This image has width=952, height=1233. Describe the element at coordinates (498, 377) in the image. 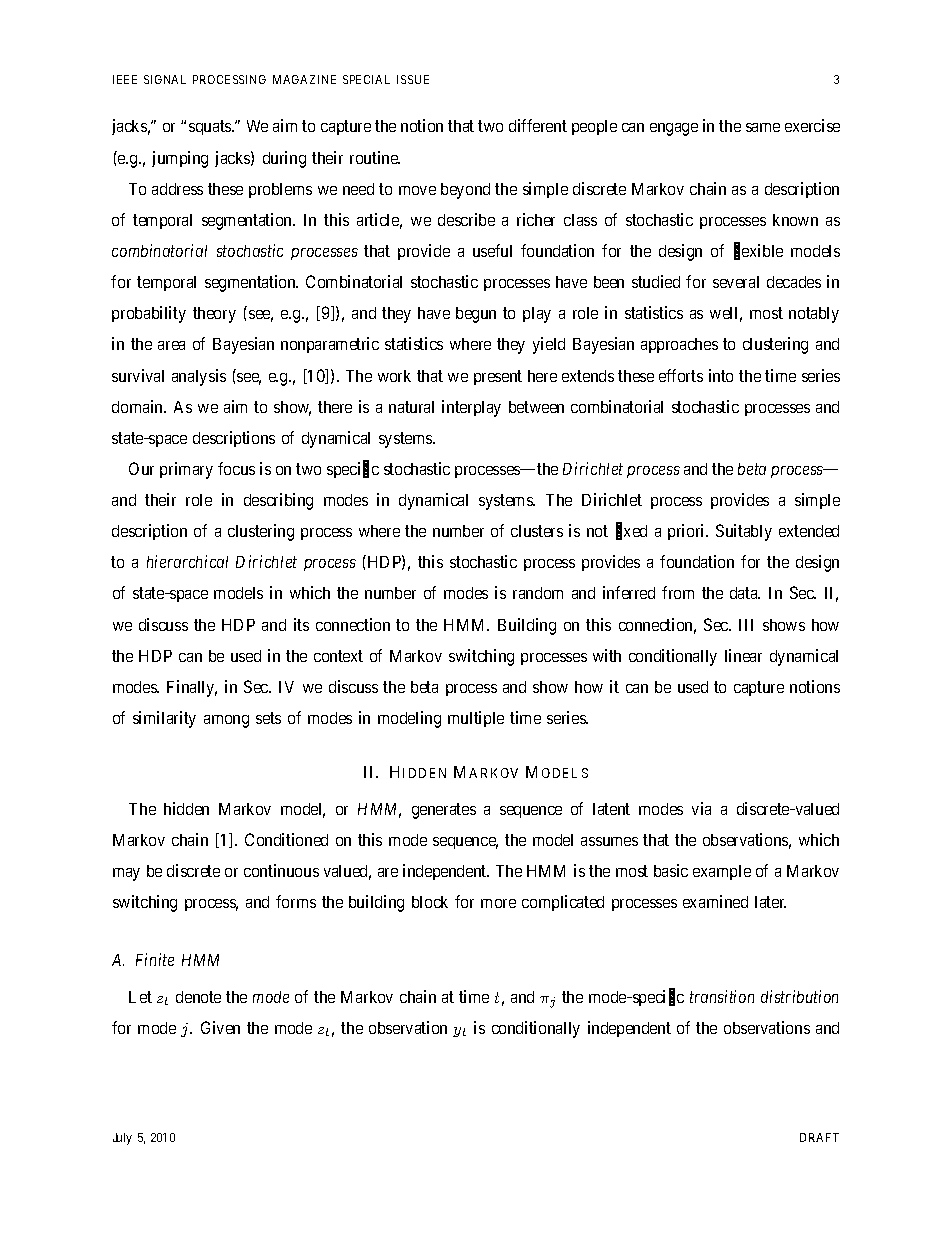

I see `present` at that location.
